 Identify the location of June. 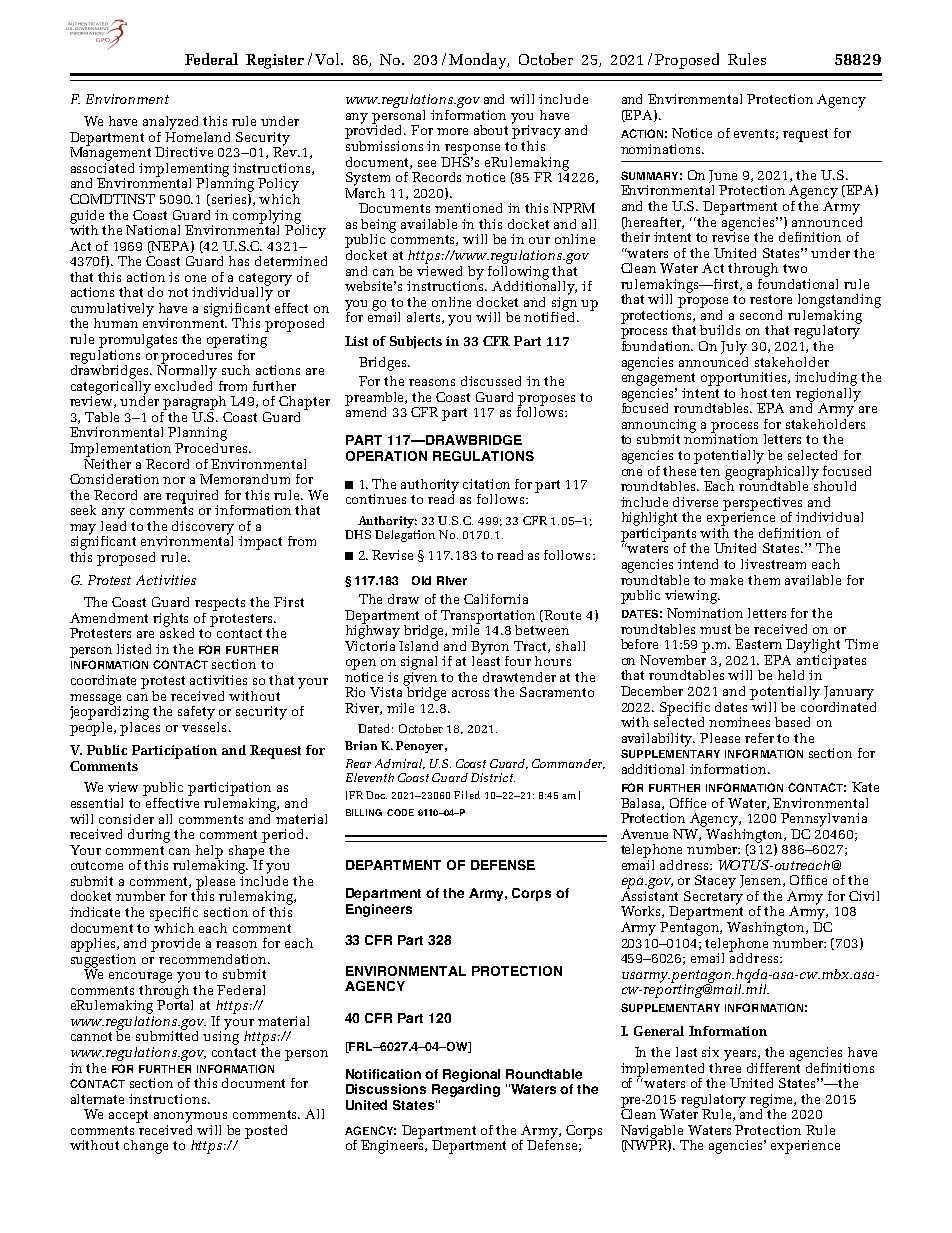
(723, 176).
